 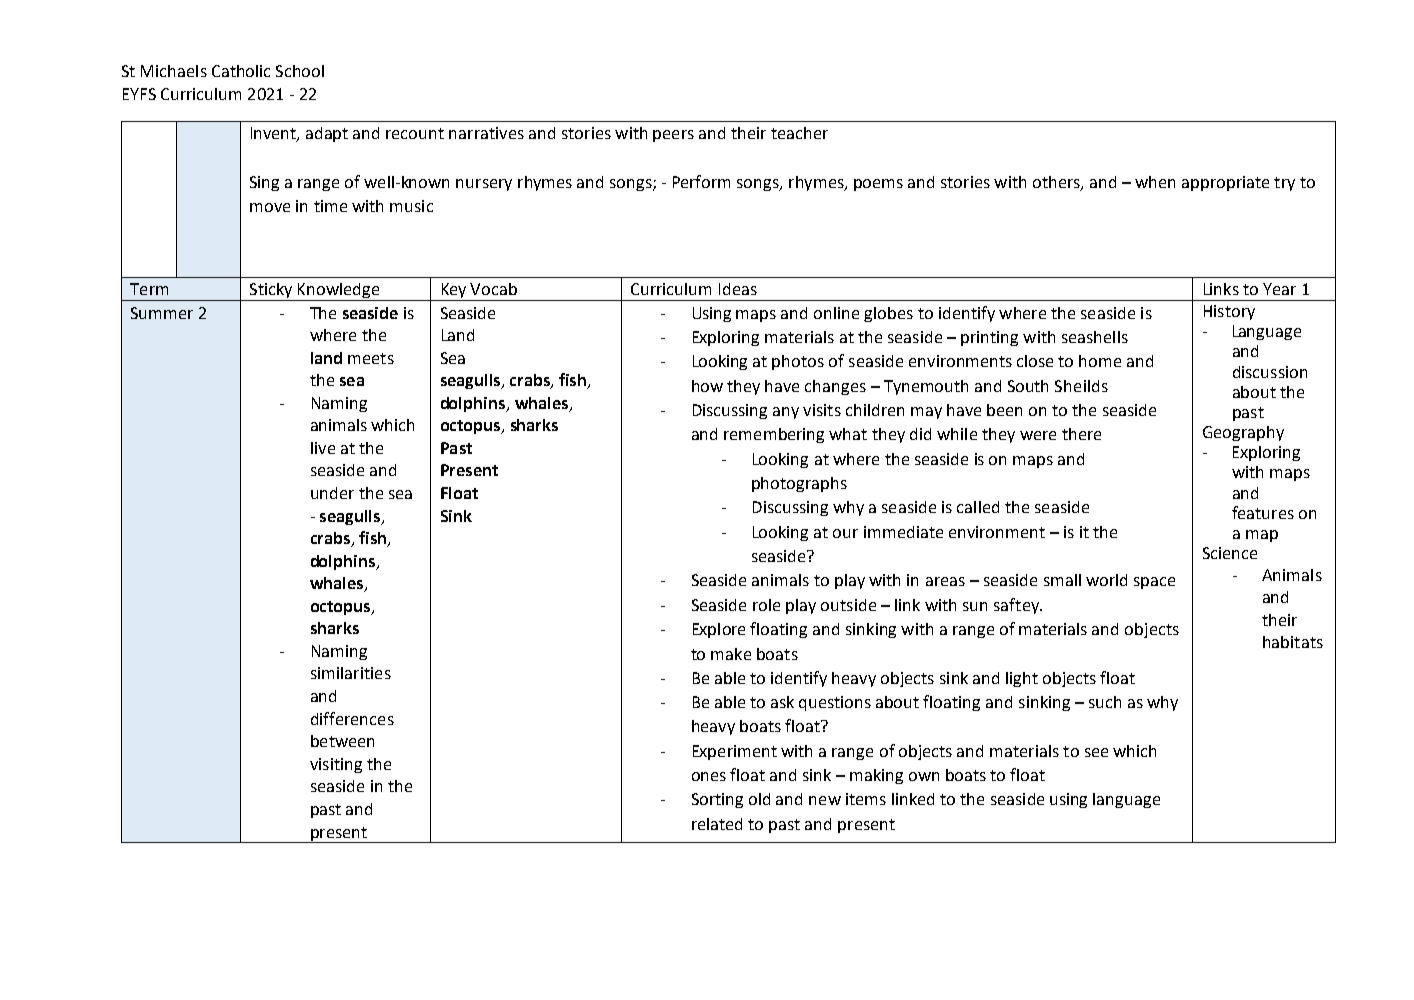 What do you see at coordinates (673, 136) in the document?
I see `peers` at bounding box center [673, 136].
